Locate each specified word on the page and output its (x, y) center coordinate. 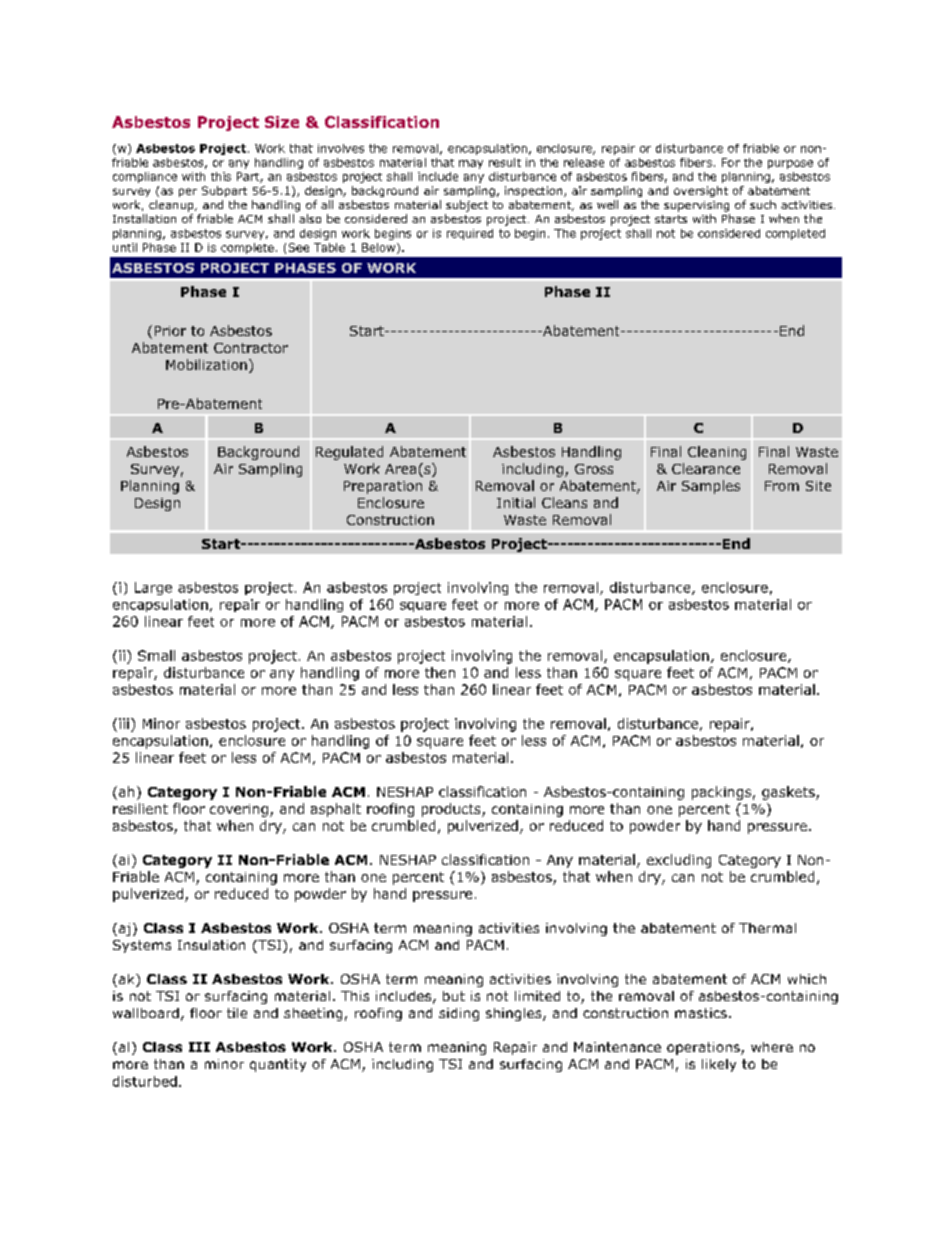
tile (237, 1013)
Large (153, 588)
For (731, 162)
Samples (711, 487)
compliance (145, 177)
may (471, 164)
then (440, 672)
